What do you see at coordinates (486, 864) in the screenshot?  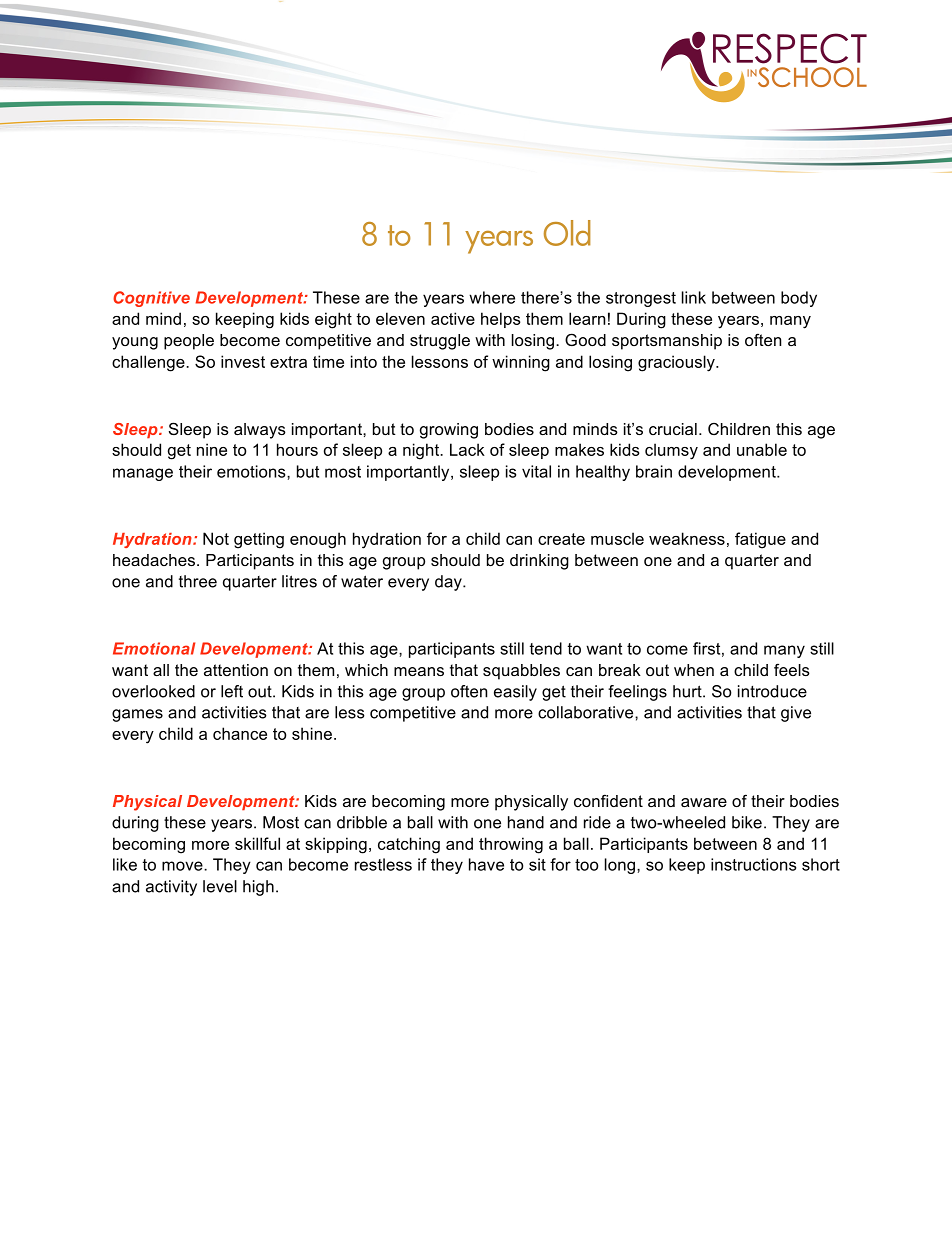 I see `have` at bounding box center [486, 864].
